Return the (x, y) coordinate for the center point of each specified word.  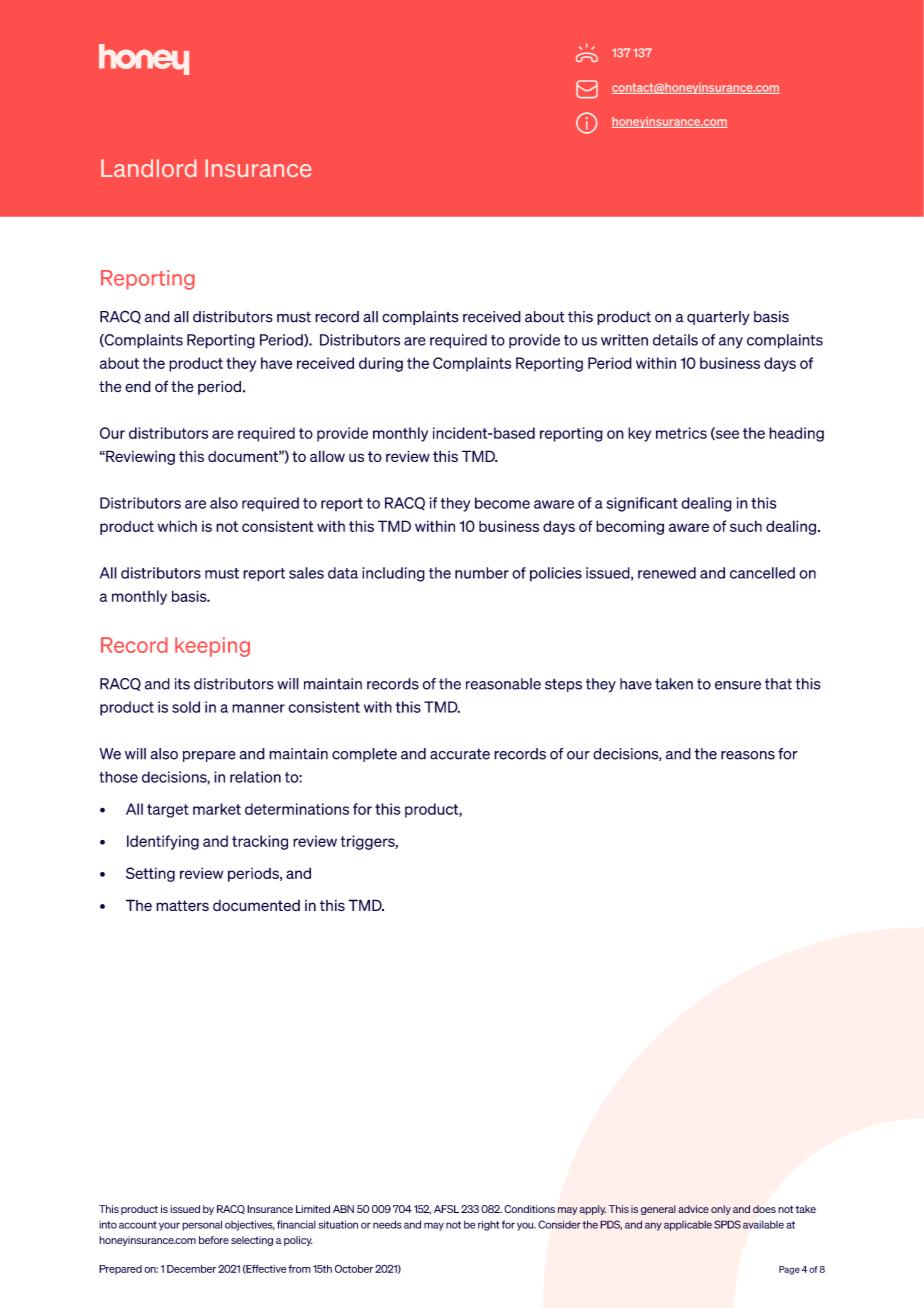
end (138, 387)
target (168, 811)
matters (182, 906)
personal (202, 1225)
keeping (212, 647)
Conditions (529, 1209)
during (381, 364)
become (502, 503)
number (482, 573)
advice (693, 1209)
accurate (460, 754)
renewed (667, 573)
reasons (748, 755)
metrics (681, 433)
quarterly (718, 318)
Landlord (149, 168)
